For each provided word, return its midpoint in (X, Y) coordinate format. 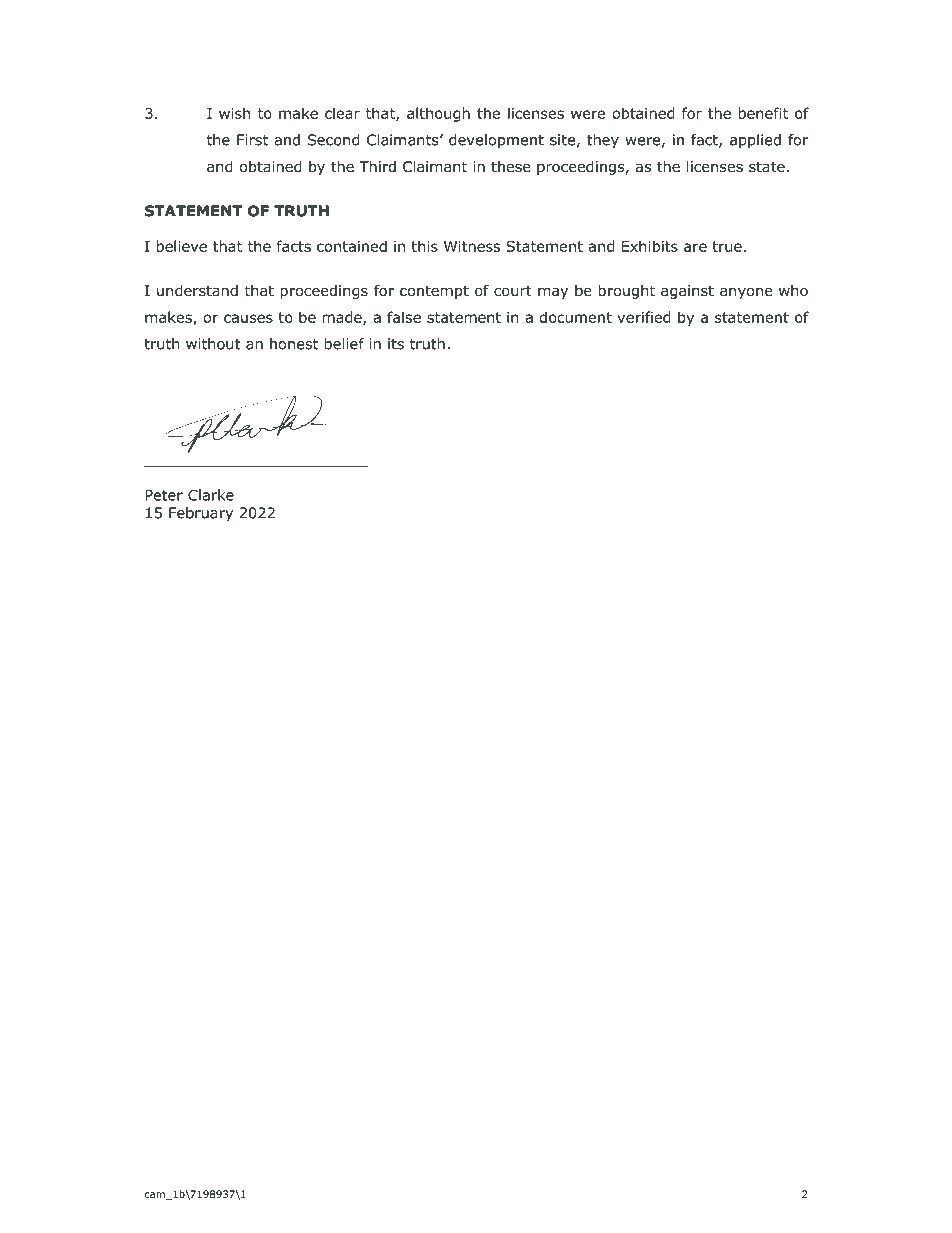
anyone (746, 293)
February (201, 514)
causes (248, 318)
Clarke (211, 495)
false (404, 317)
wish (234, 113)
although (438, 114)
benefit (763, 113)
